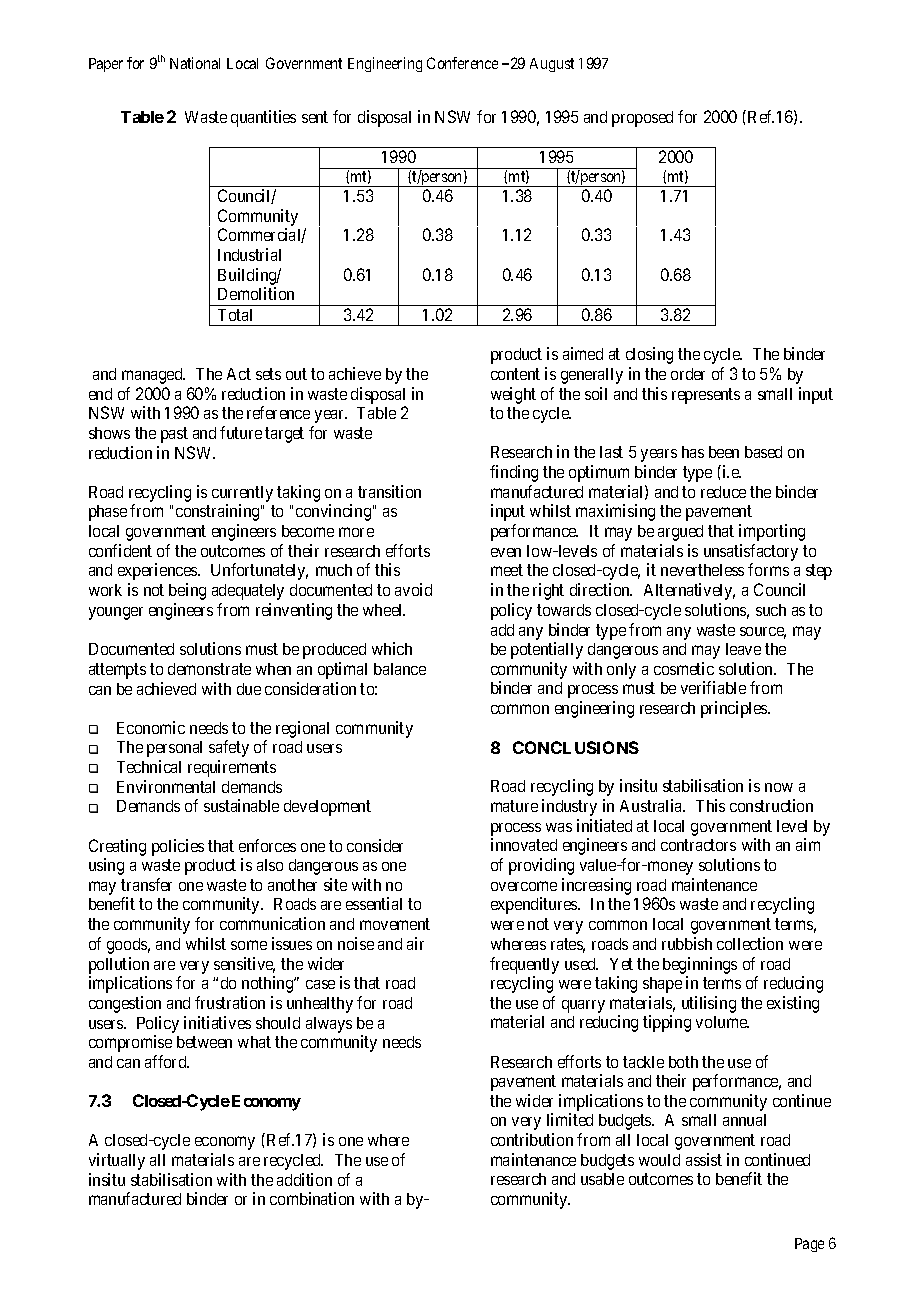 This screenshot has height=1308, width=924. What do you see at coordinates (400, 669) in the screenshot?
I see `balance` at bounding box center [400, 669].
